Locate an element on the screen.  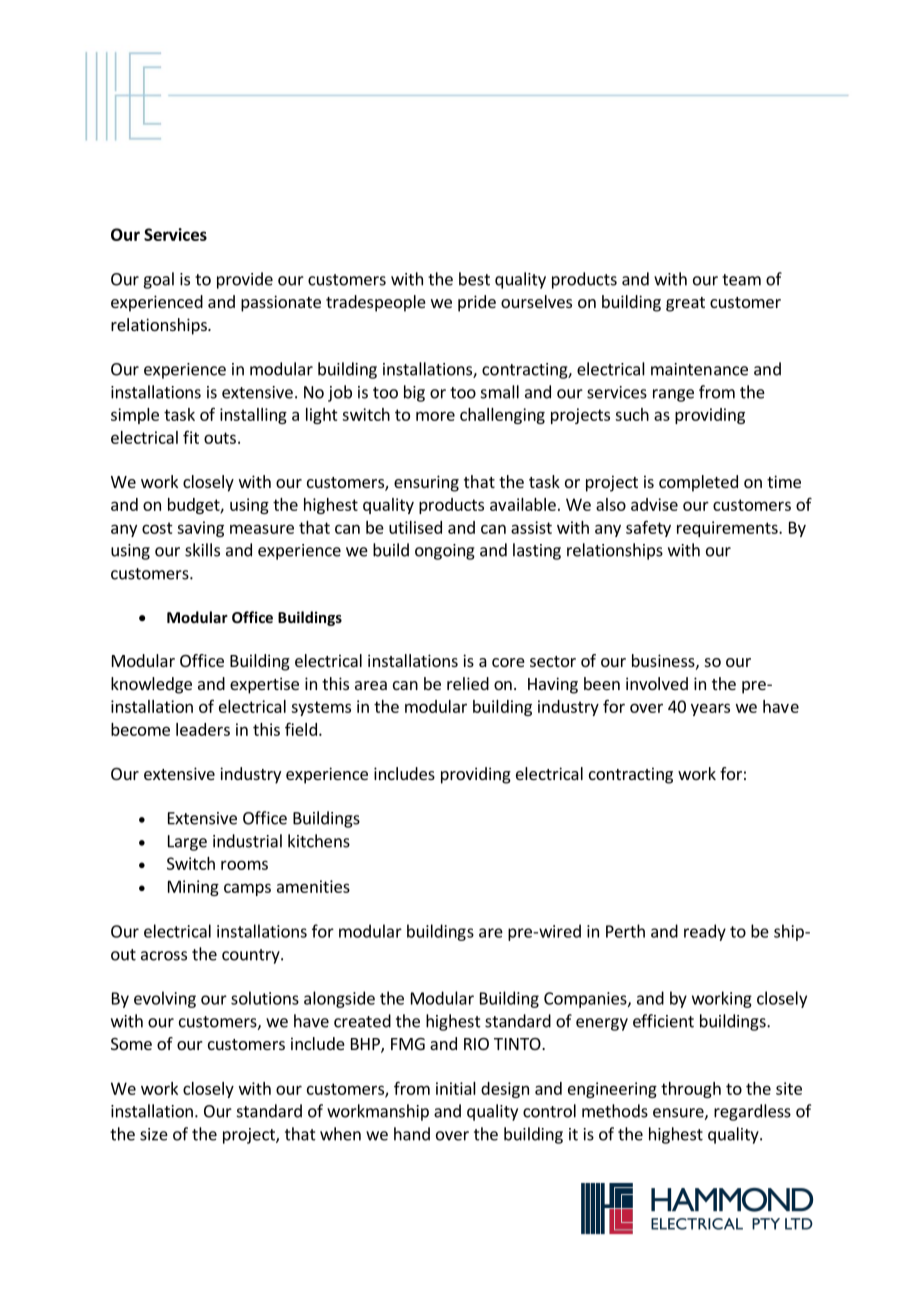
initial is located at coordinates (456, 1088).
